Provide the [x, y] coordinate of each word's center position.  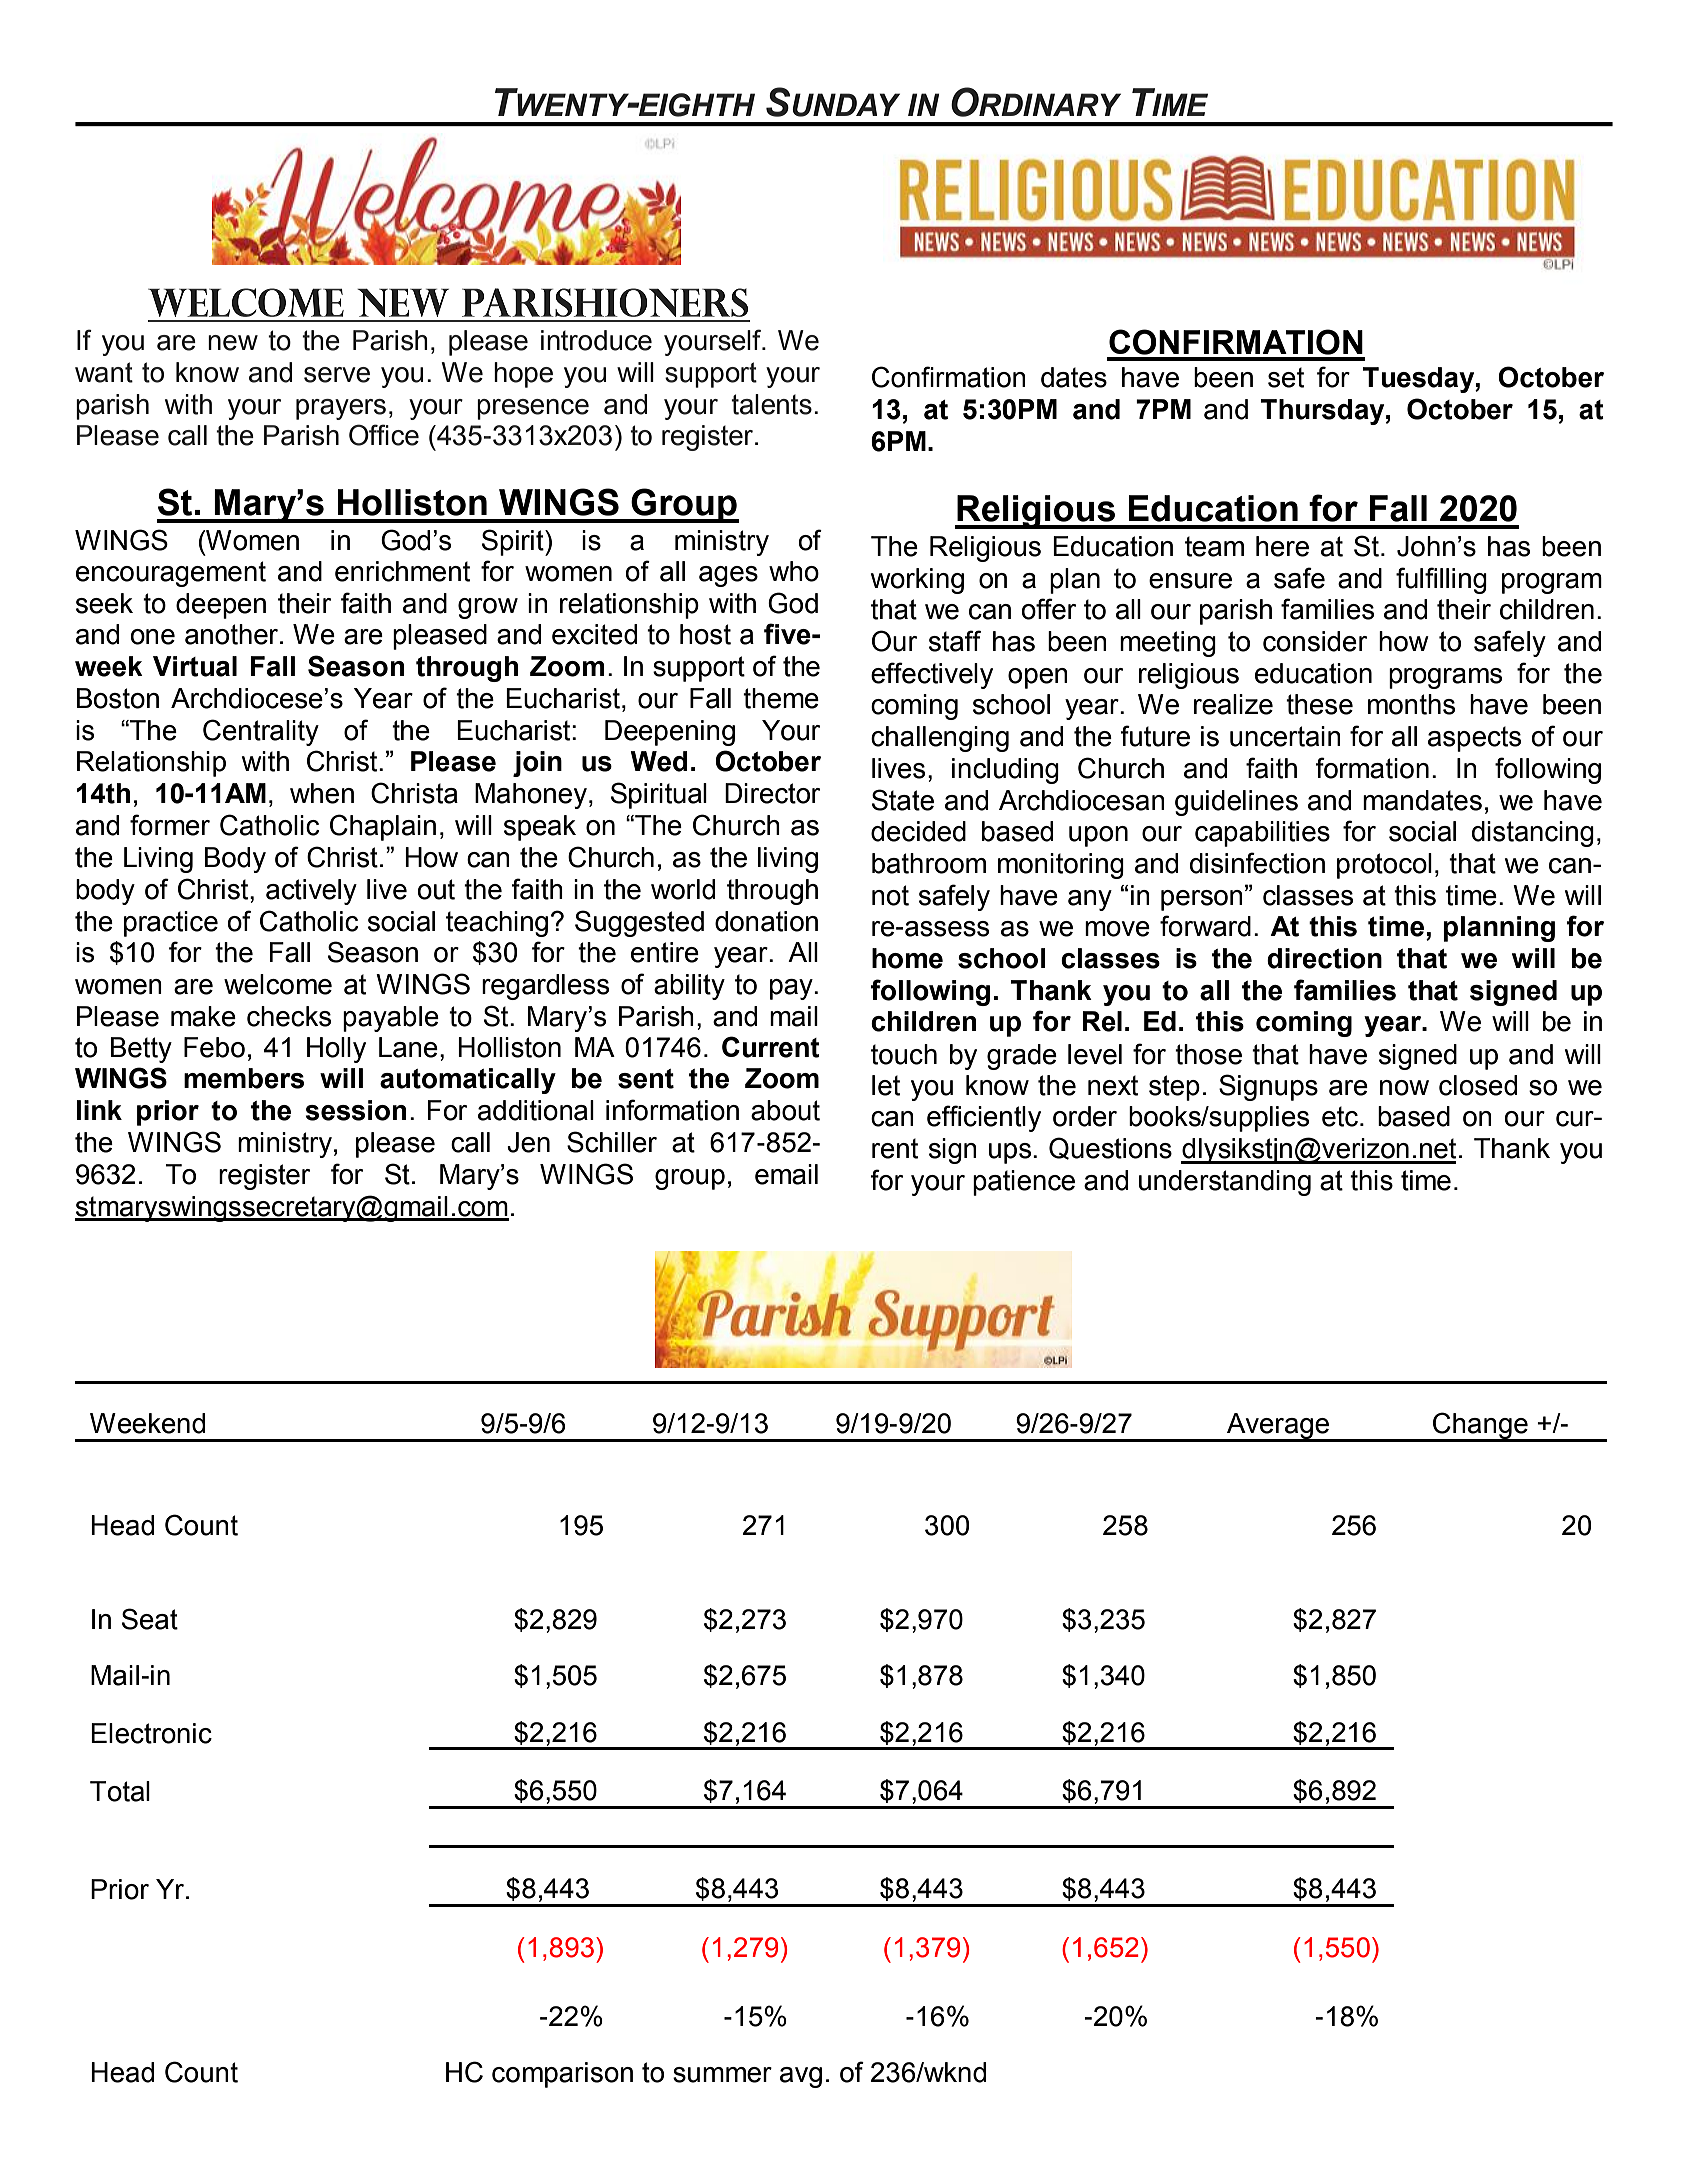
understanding [1225, 1183]
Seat [150, 1619]
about [785, 1110]
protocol [1384, 866]
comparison [562, 2075]
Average [1278, 1427]
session [355, 1110]
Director [772, 793]
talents [771, 404]
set [1286, 377]
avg [801, 2077]
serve [337, 375]
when [322, 793]
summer [722, 2075]
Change [1480, 1426]
